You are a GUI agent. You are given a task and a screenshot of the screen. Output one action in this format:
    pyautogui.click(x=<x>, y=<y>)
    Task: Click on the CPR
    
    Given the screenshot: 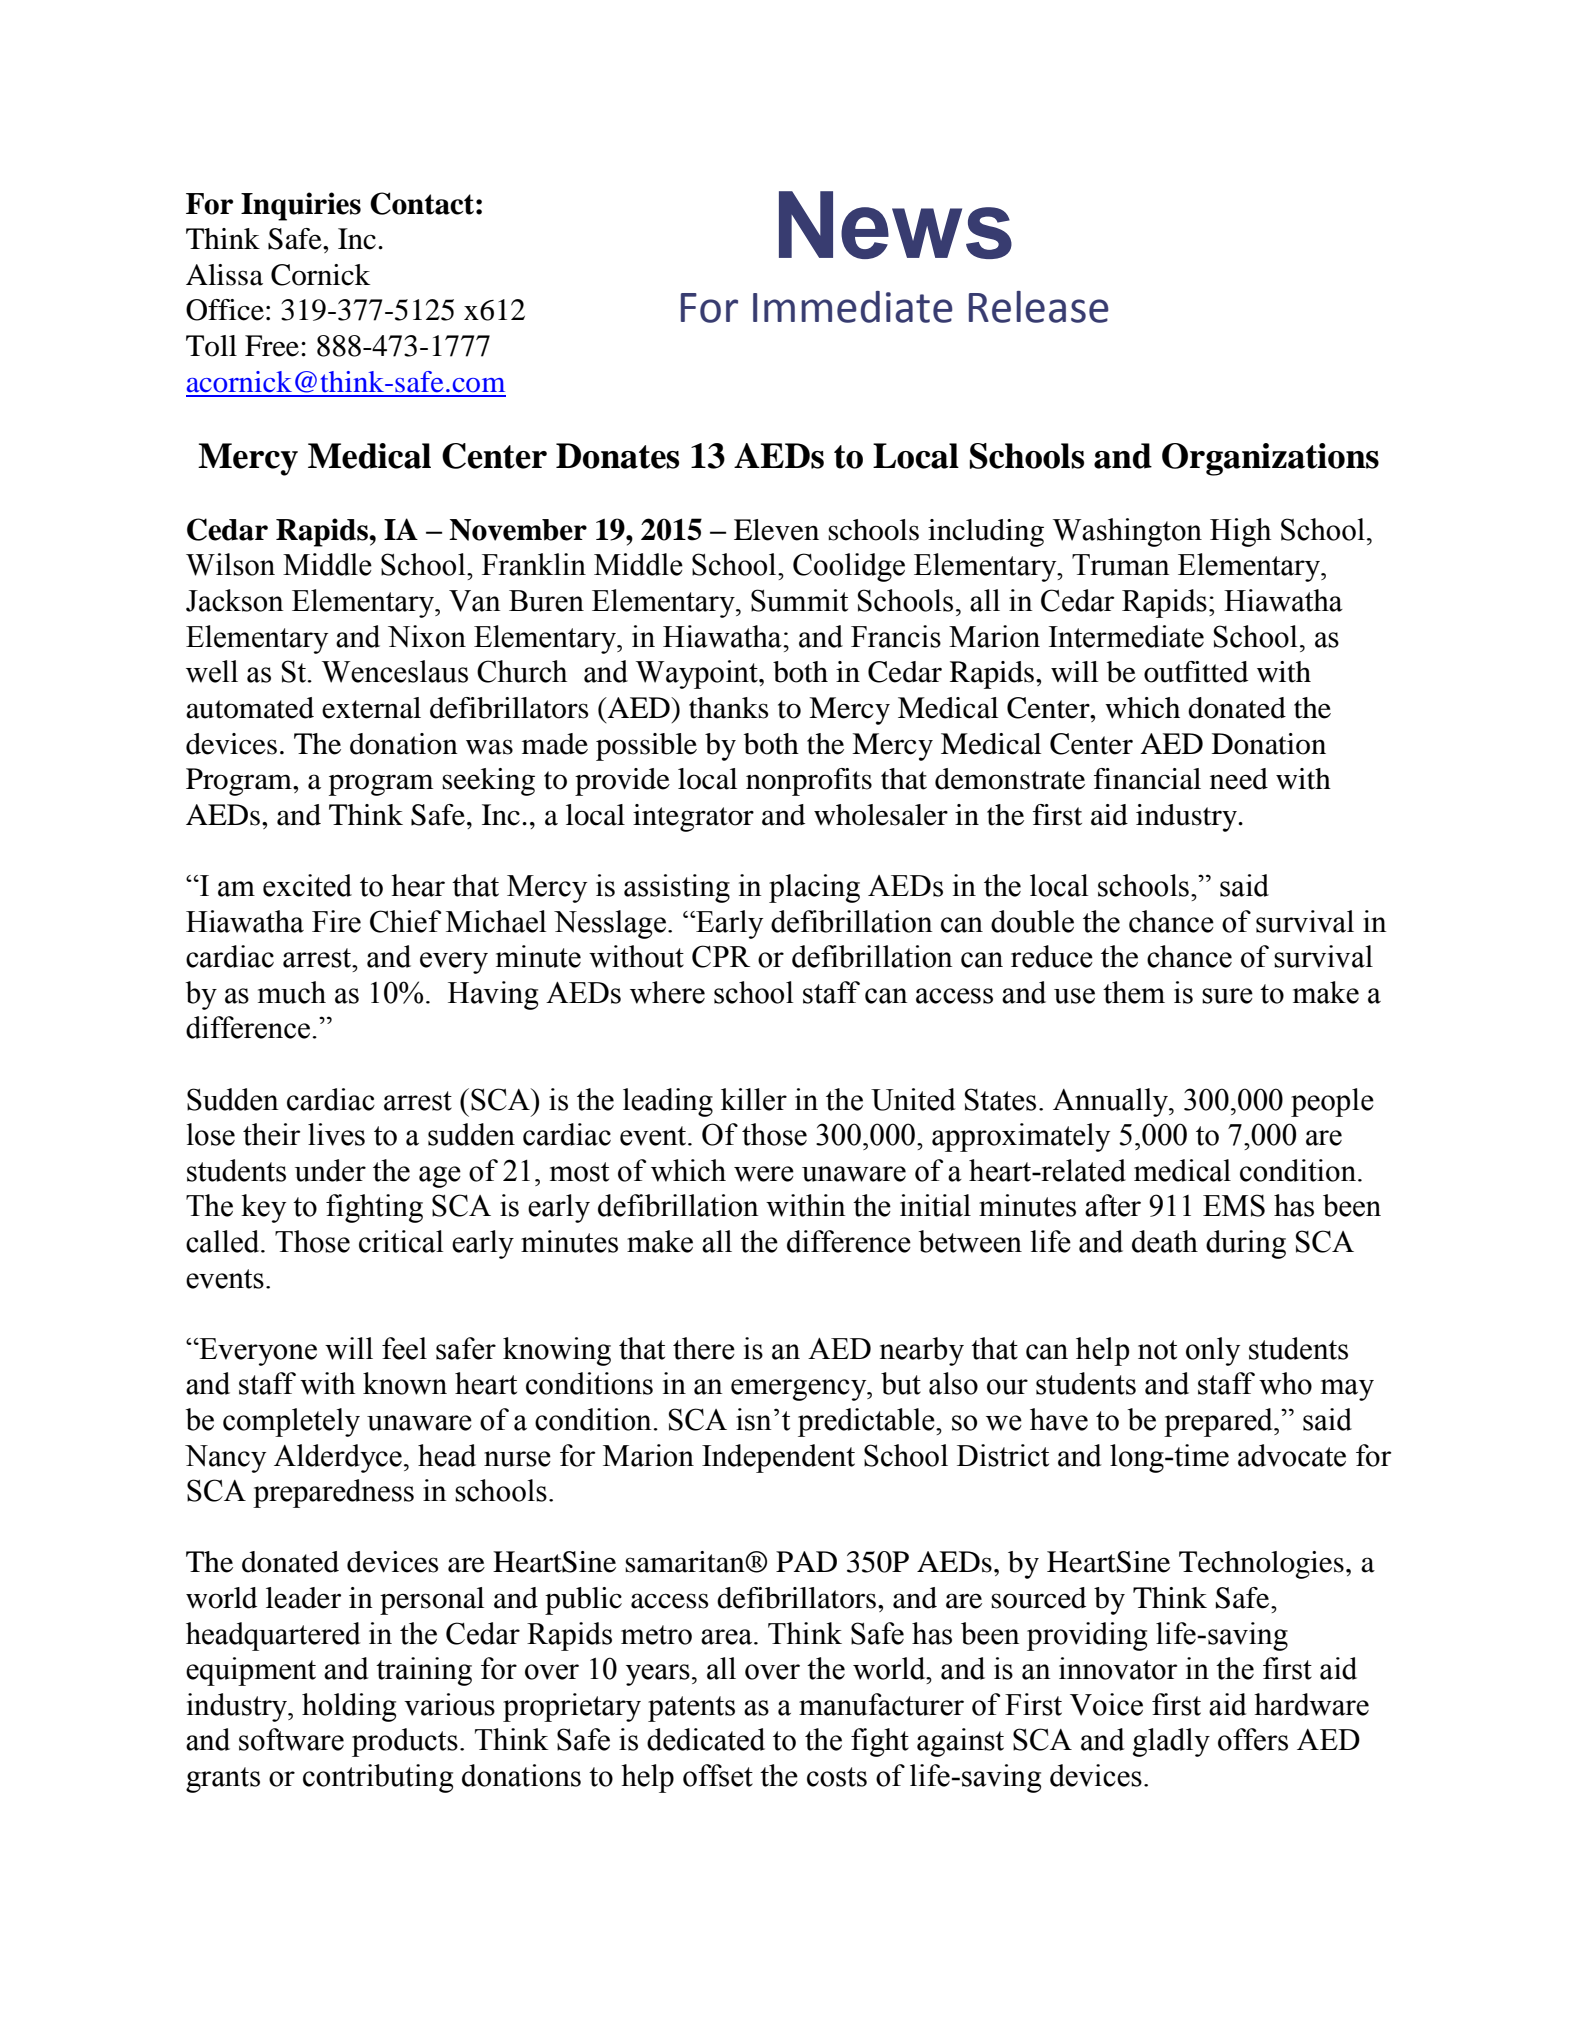 What is the action you would take?
    pyautogui.click(x=721, y=956)
